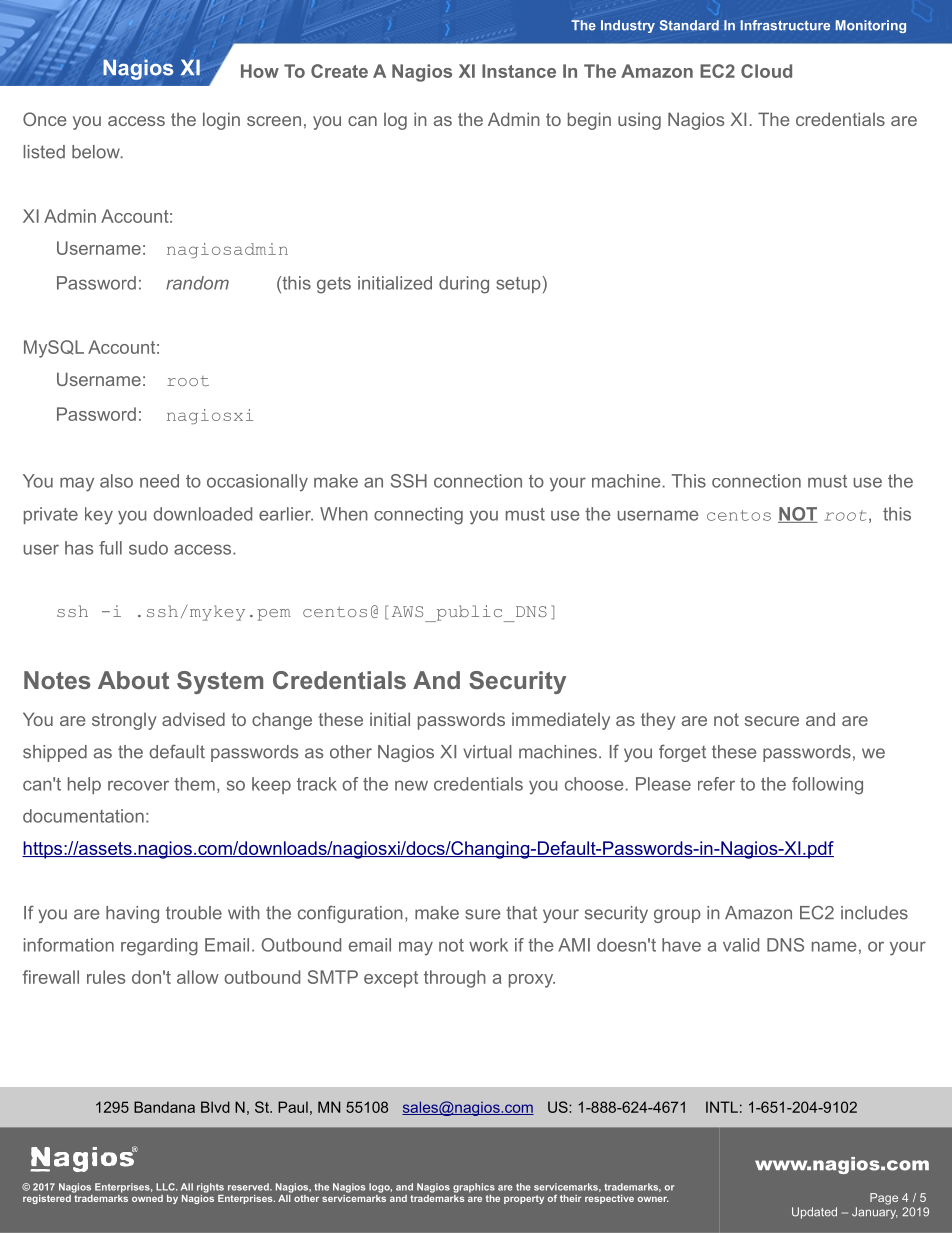  I want to click on regarding, so click(159, 947).
